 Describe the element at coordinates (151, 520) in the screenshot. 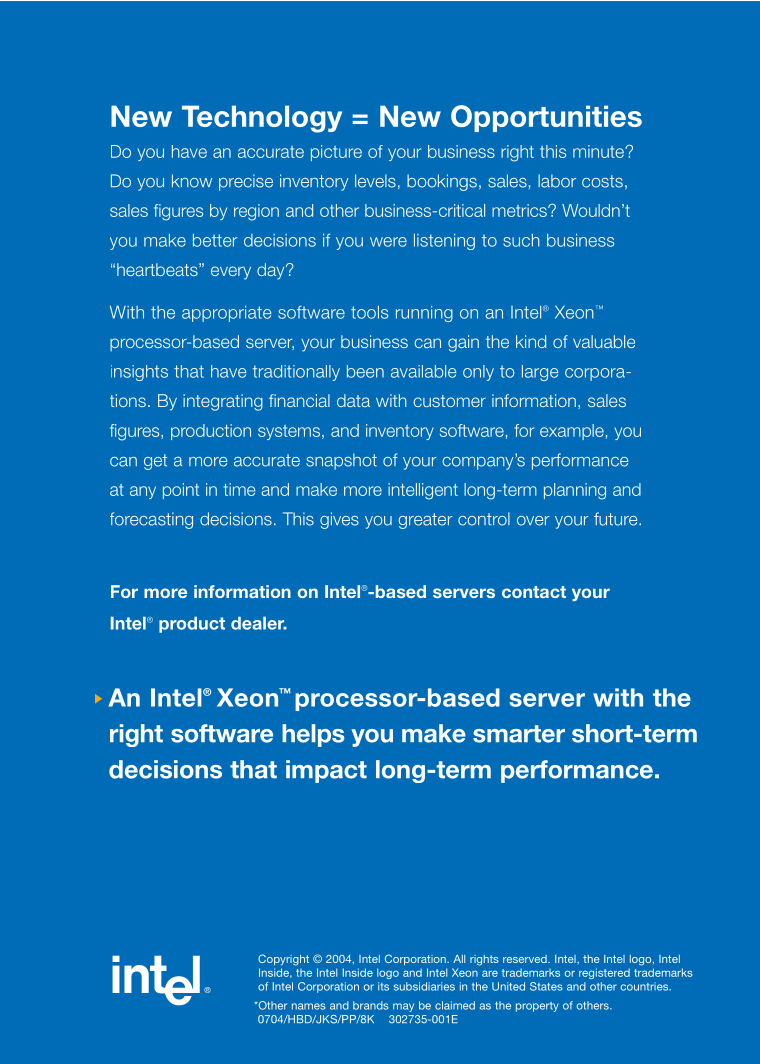

I see `forecasting` at that location.
